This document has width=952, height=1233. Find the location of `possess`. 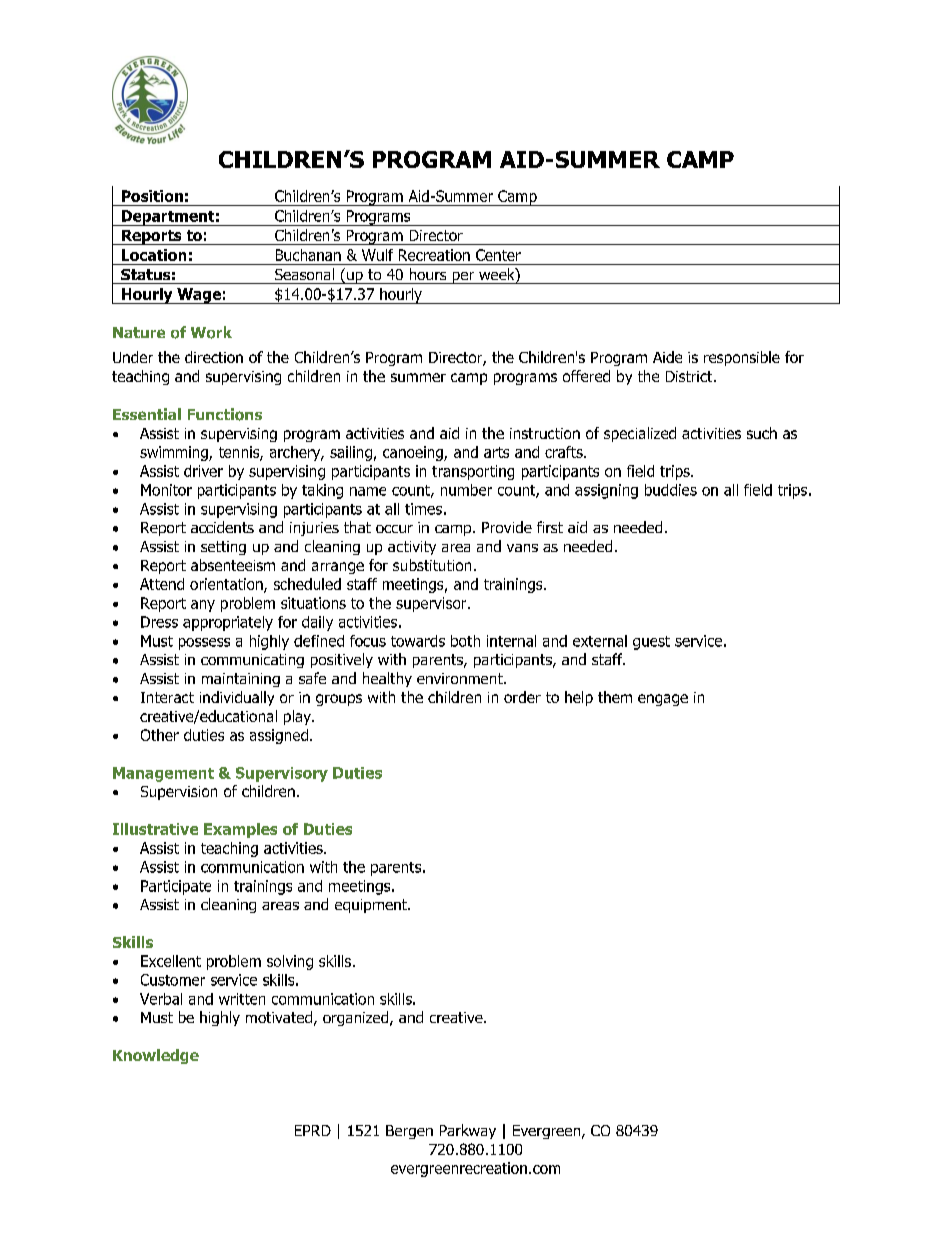

possess is located at coordinates (204, 644).
